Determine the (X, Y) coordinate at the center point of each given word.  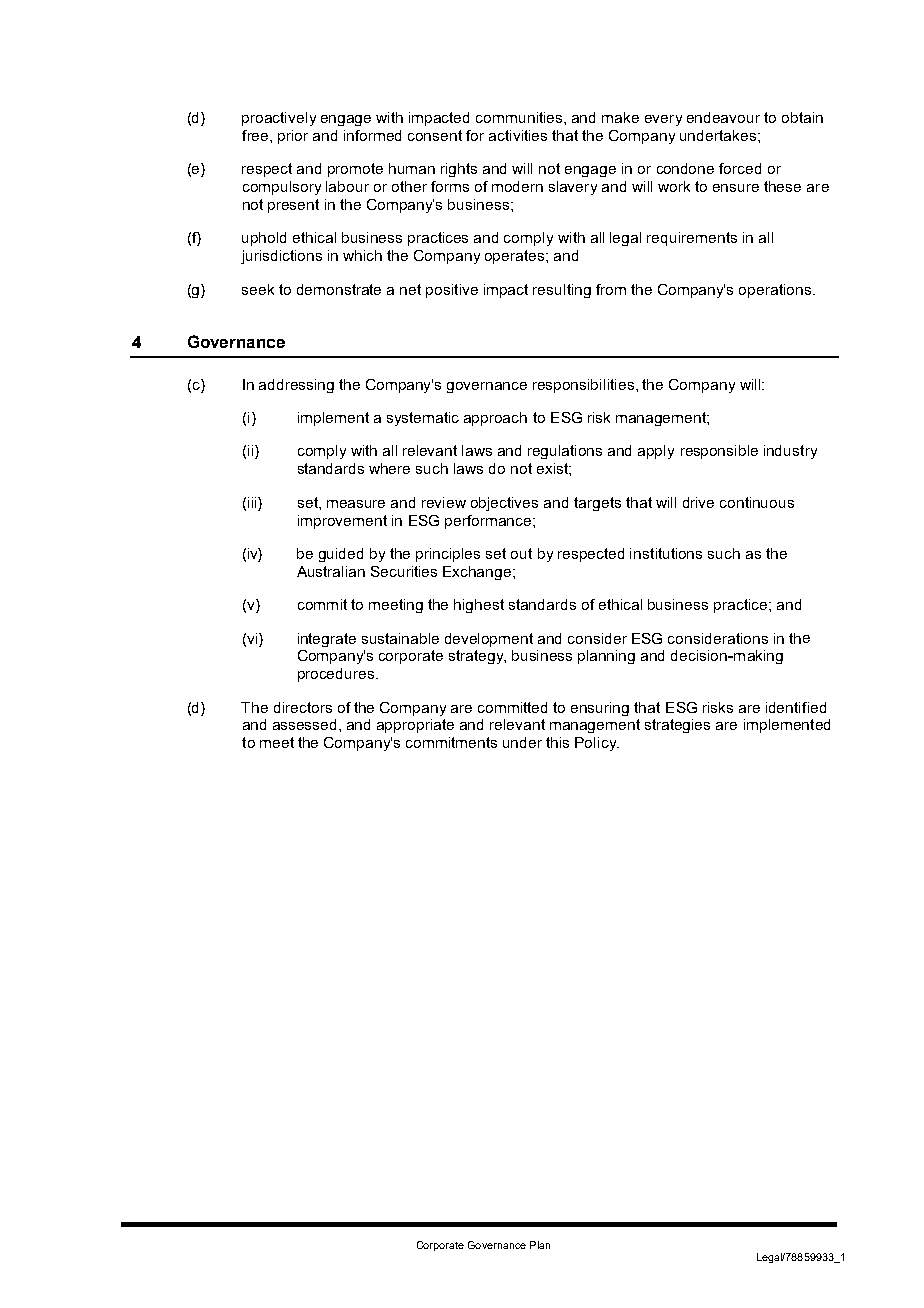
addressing (296, 386)
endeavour (723, 117)
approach (495, 419)
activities (518, 135)
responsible (719, 452)
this (557, 742)
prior (293, 137)
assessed (304, 724)
